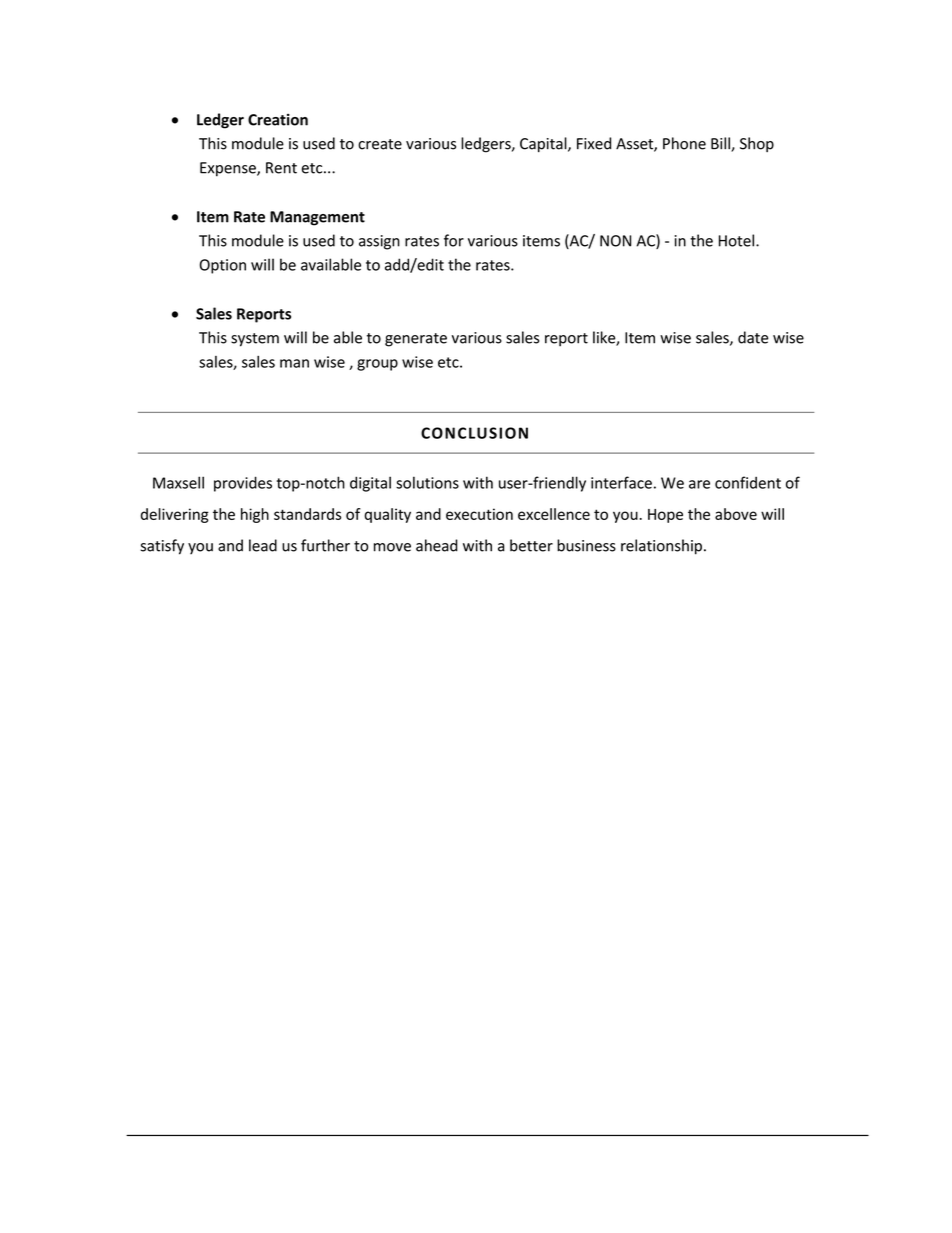  I want to click on lead, so click(263, 545).
